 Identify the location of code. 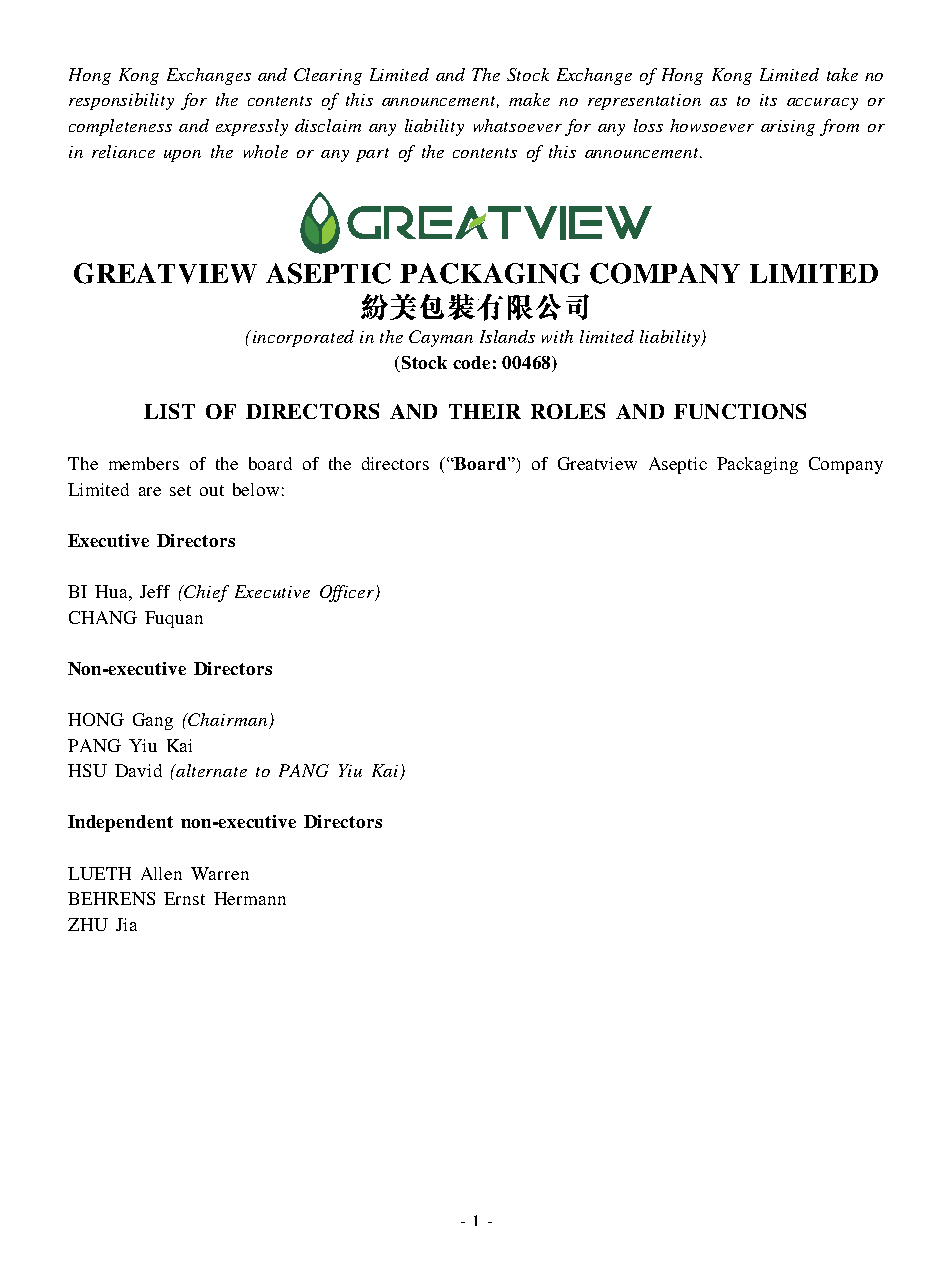
(471, 362).
